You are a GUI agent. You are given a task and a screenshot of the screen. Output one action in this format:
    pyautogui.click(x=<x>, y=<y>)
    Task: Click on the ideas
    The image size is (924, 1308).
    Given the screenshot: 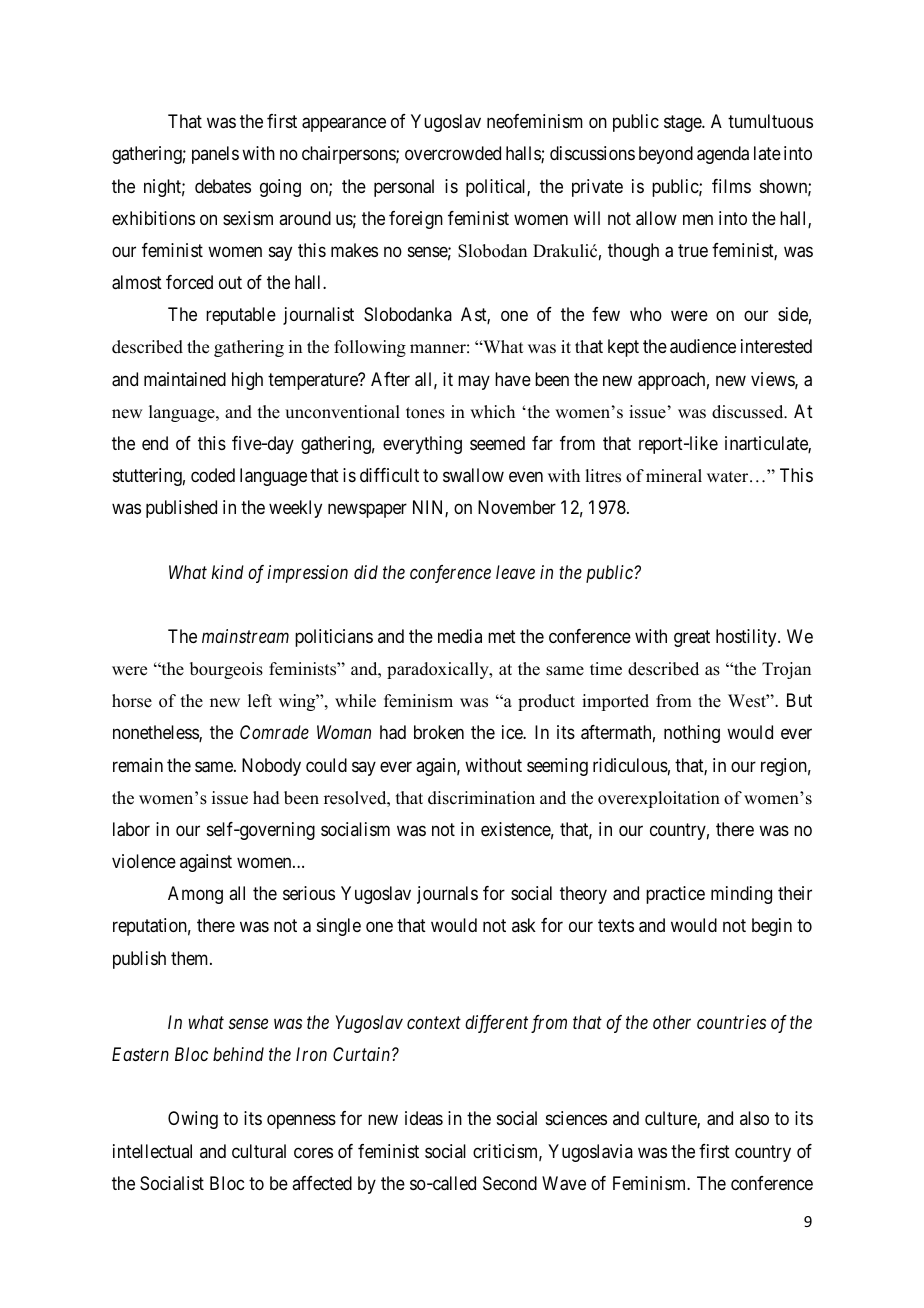 What is the action you would take?
    pyautogui.click(x=424, y=1118)
